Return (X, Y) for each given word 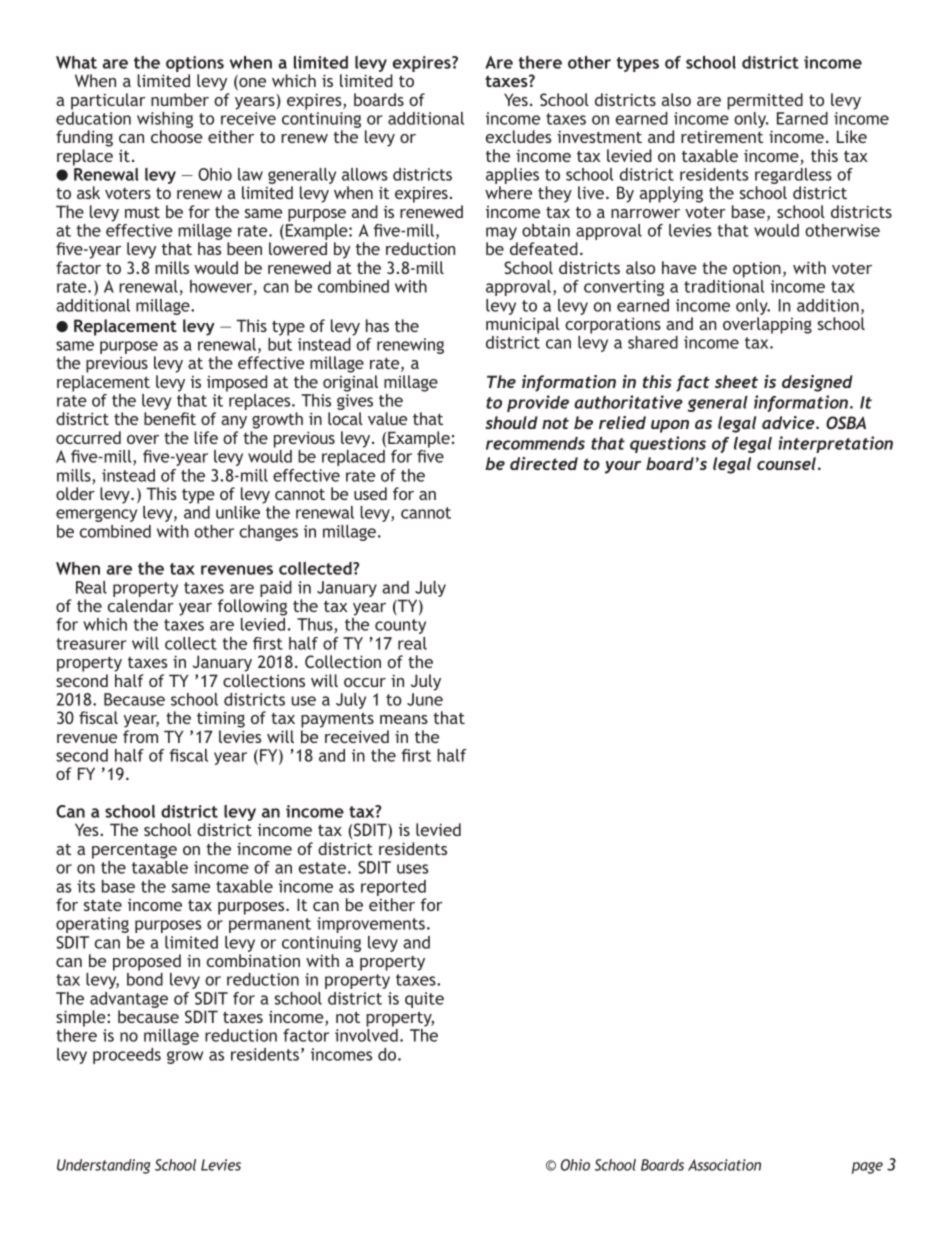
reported (394, 889)
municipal (522, 325)
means (404, 719)
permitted (765, 101)
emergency (96, 515)
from (140, 736)
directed (544, 463)
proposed (147, 962)
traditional (724, 286)
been (244, 248)
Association (724, 1165)
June (425, 699)
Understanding (104, 1166)
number (180, 99)
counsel (786, 463)
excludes (519, 136)
